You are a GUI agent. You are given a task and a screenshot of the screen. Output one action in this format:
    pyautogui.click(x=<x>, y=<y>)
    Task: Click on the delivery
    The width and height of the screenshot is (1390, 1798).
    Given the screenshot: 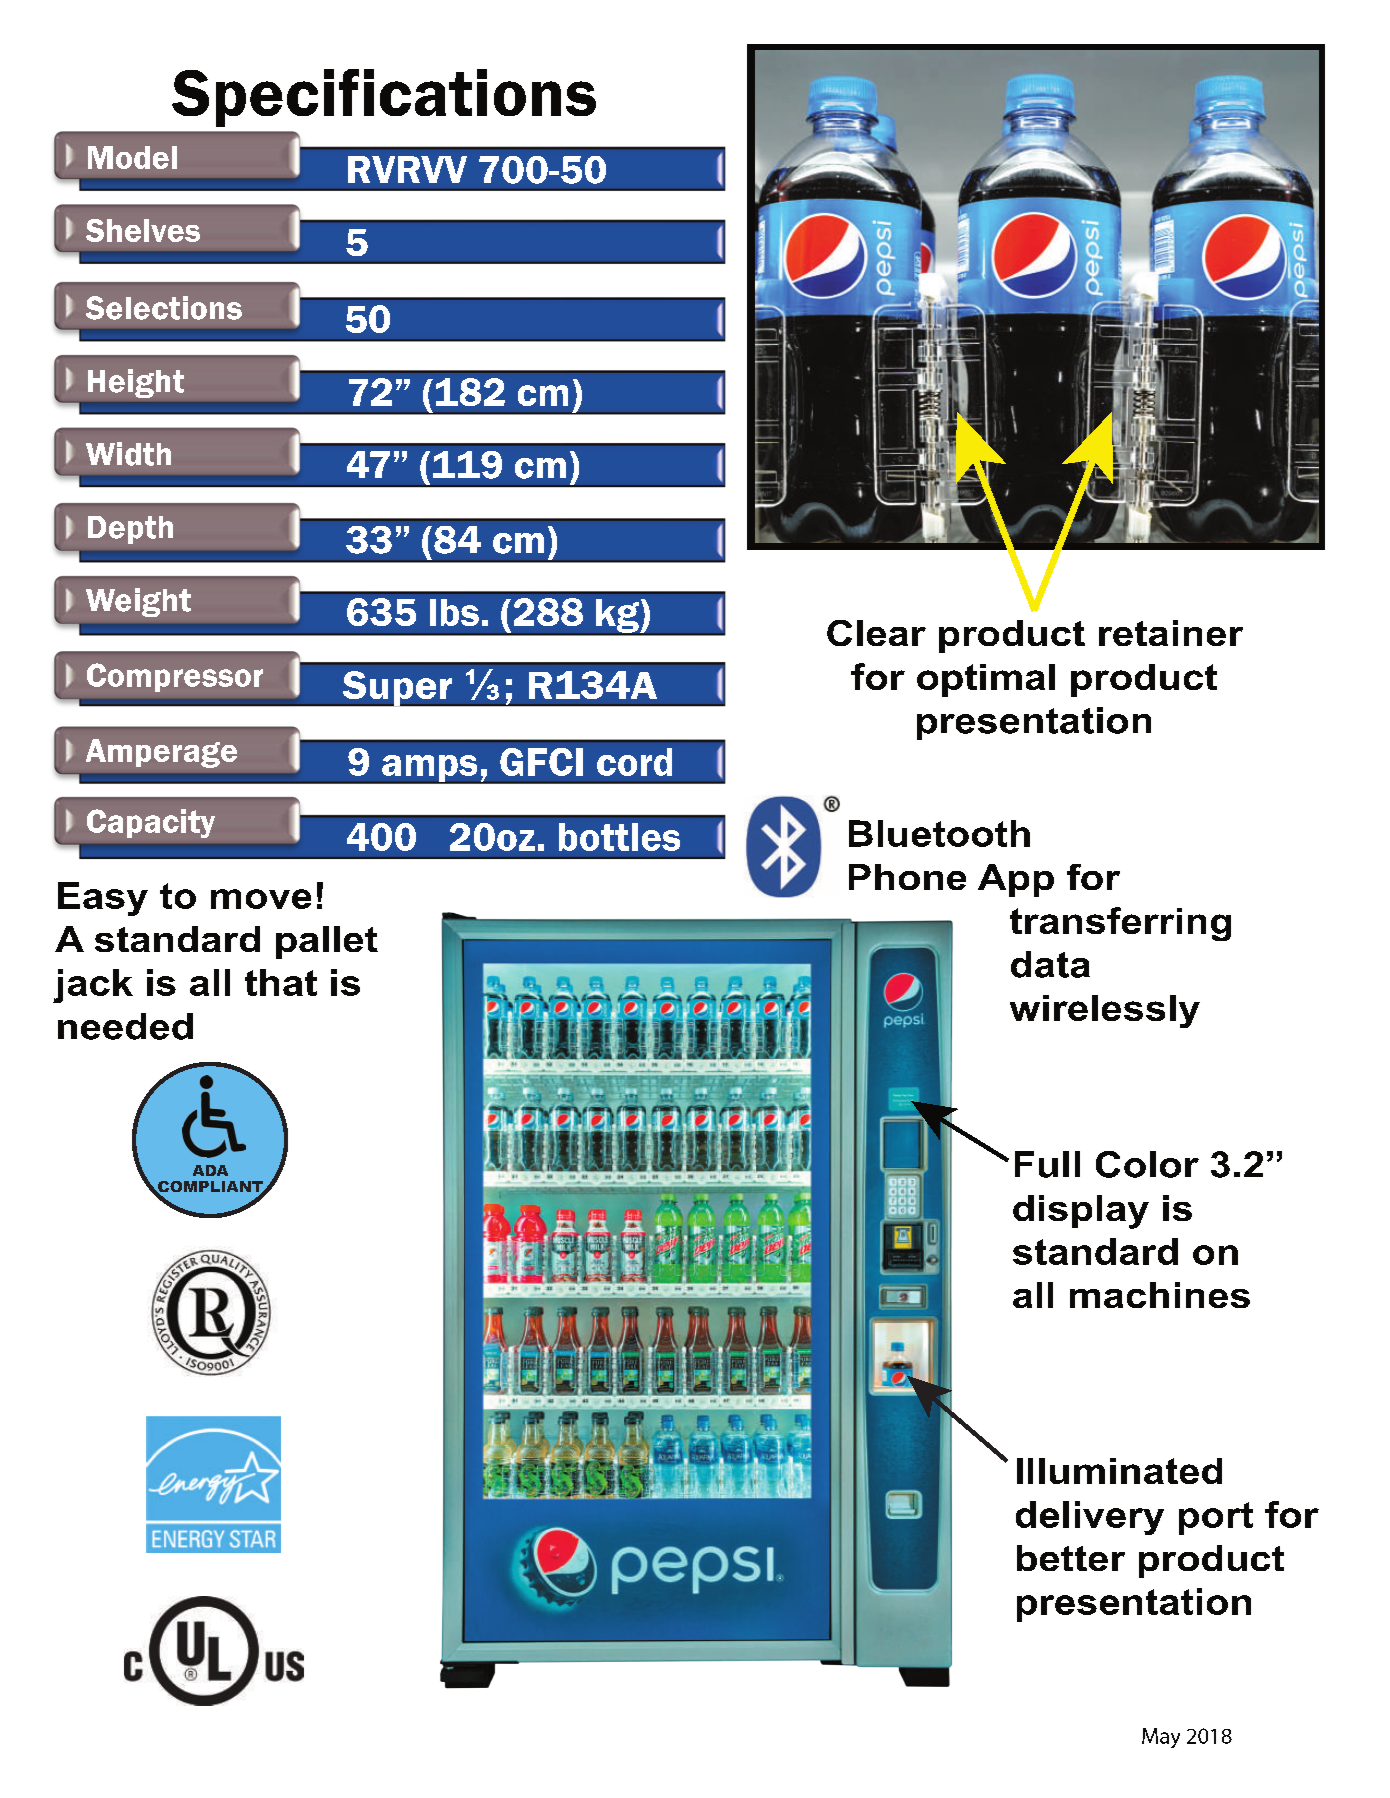 What is the action you would take?
    pyautogui.click(x=1090, y=1518)
